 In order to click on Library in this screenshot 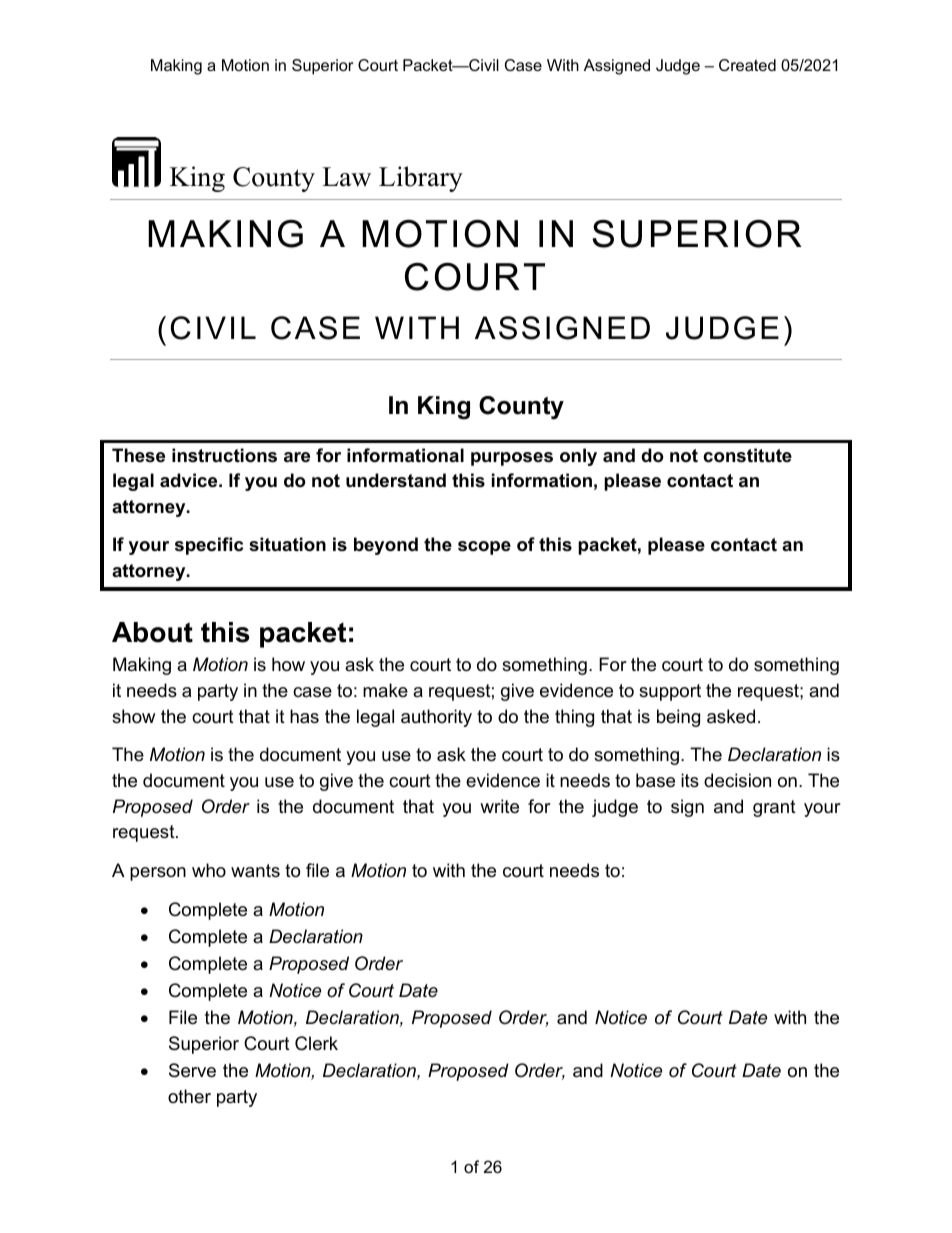, I will do `click(421, 179)`.
